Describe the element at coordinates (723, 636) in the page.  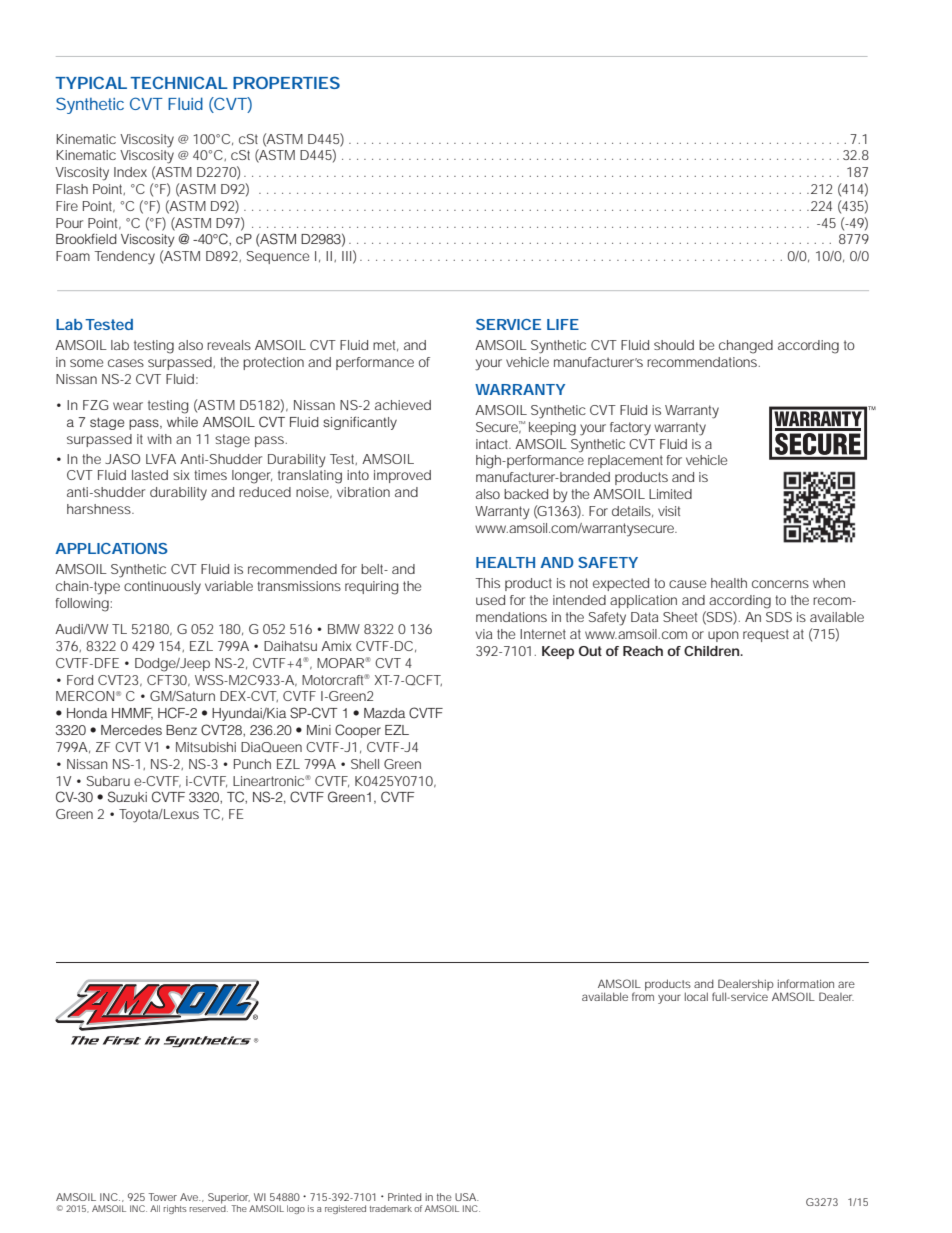
I see `upon` at that location.
